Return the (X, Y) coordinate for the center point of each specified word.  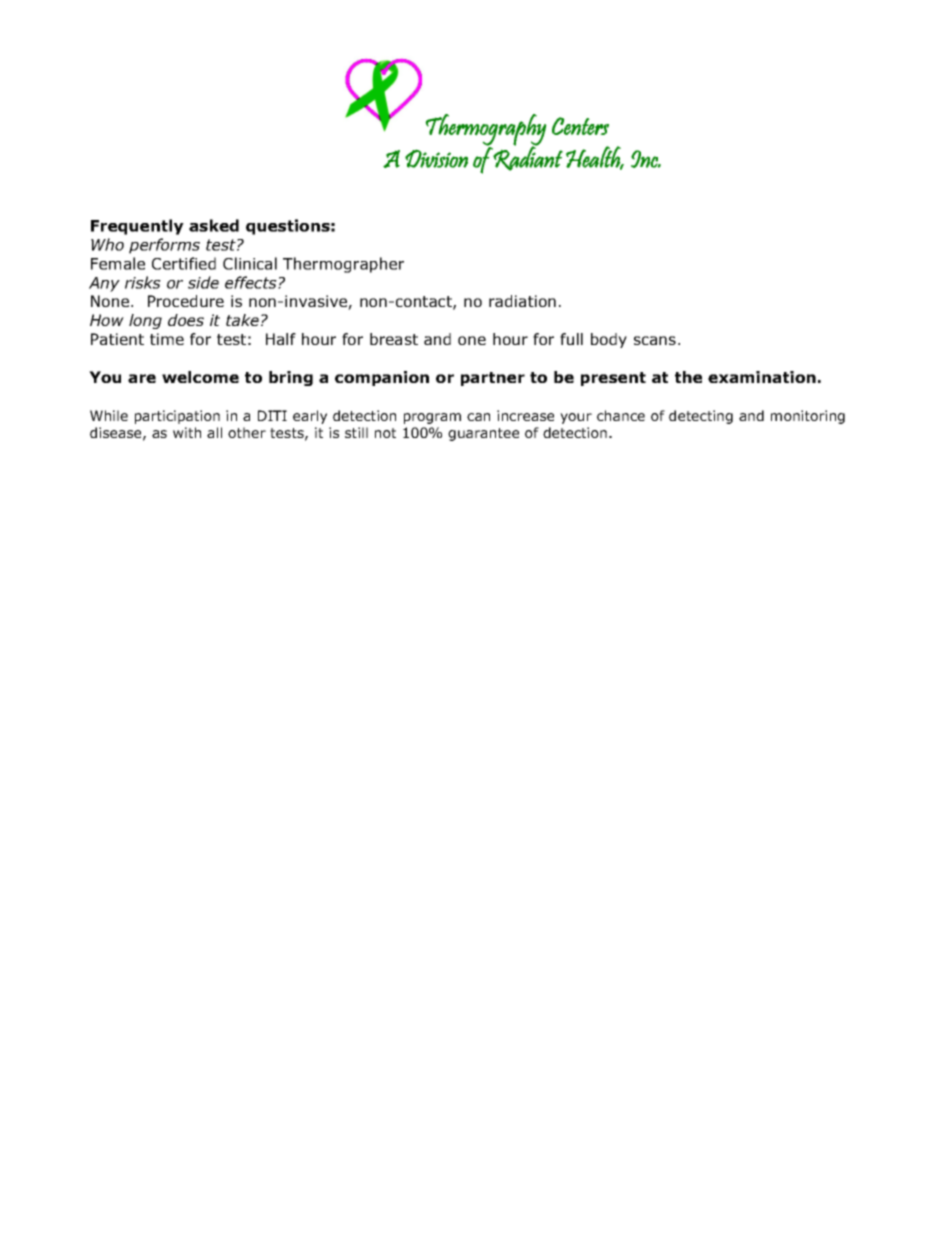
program (432, 418)
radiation (522, 301)
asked (214, 225)
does (186, 320)
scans (655, 340)
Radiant (528, 157)
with (187, 432)
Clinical (250, 263)
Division (436, 158)
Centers (580, 126)
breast (394, 339)
